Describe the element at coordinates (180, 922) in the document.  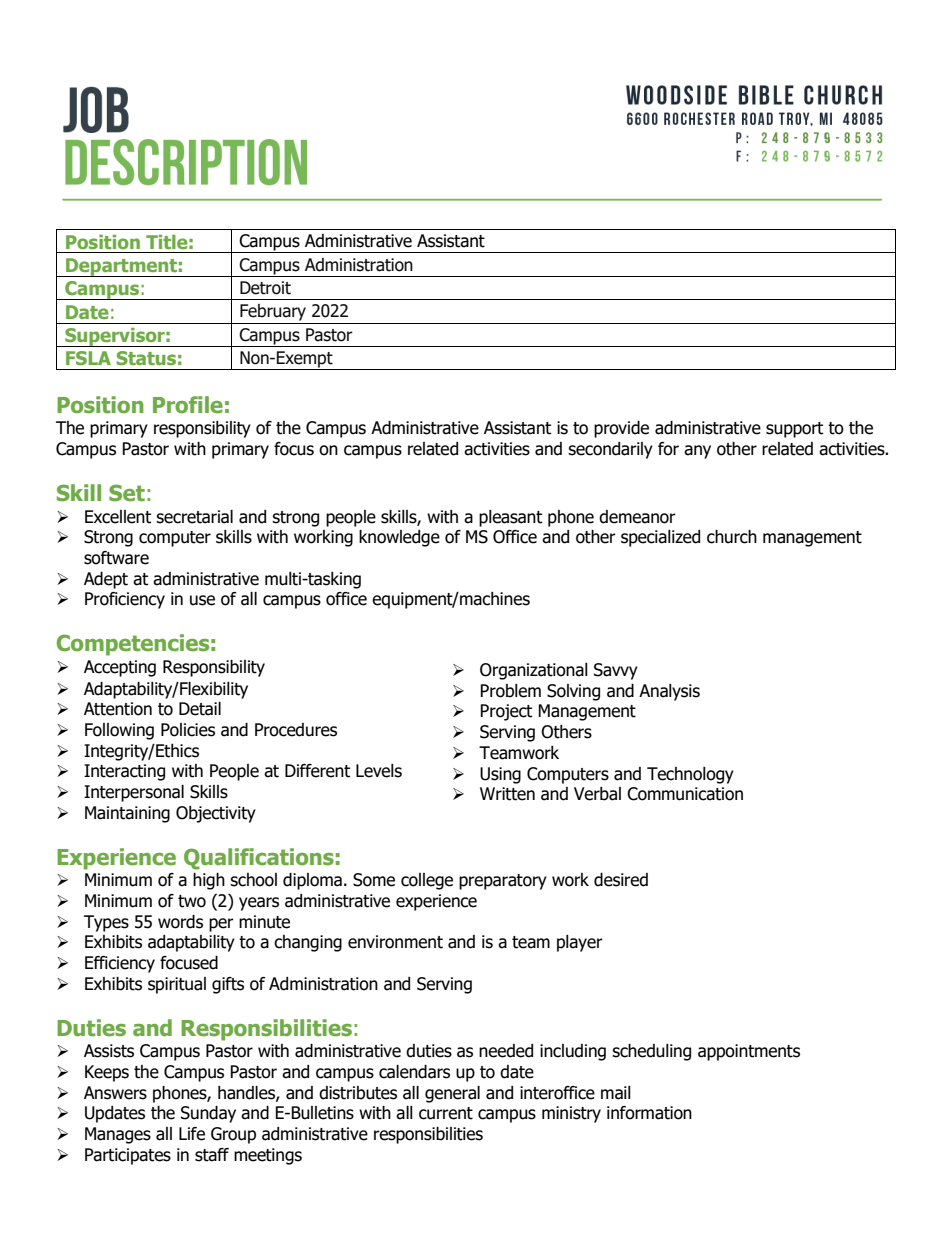
I see `words` at that location.
